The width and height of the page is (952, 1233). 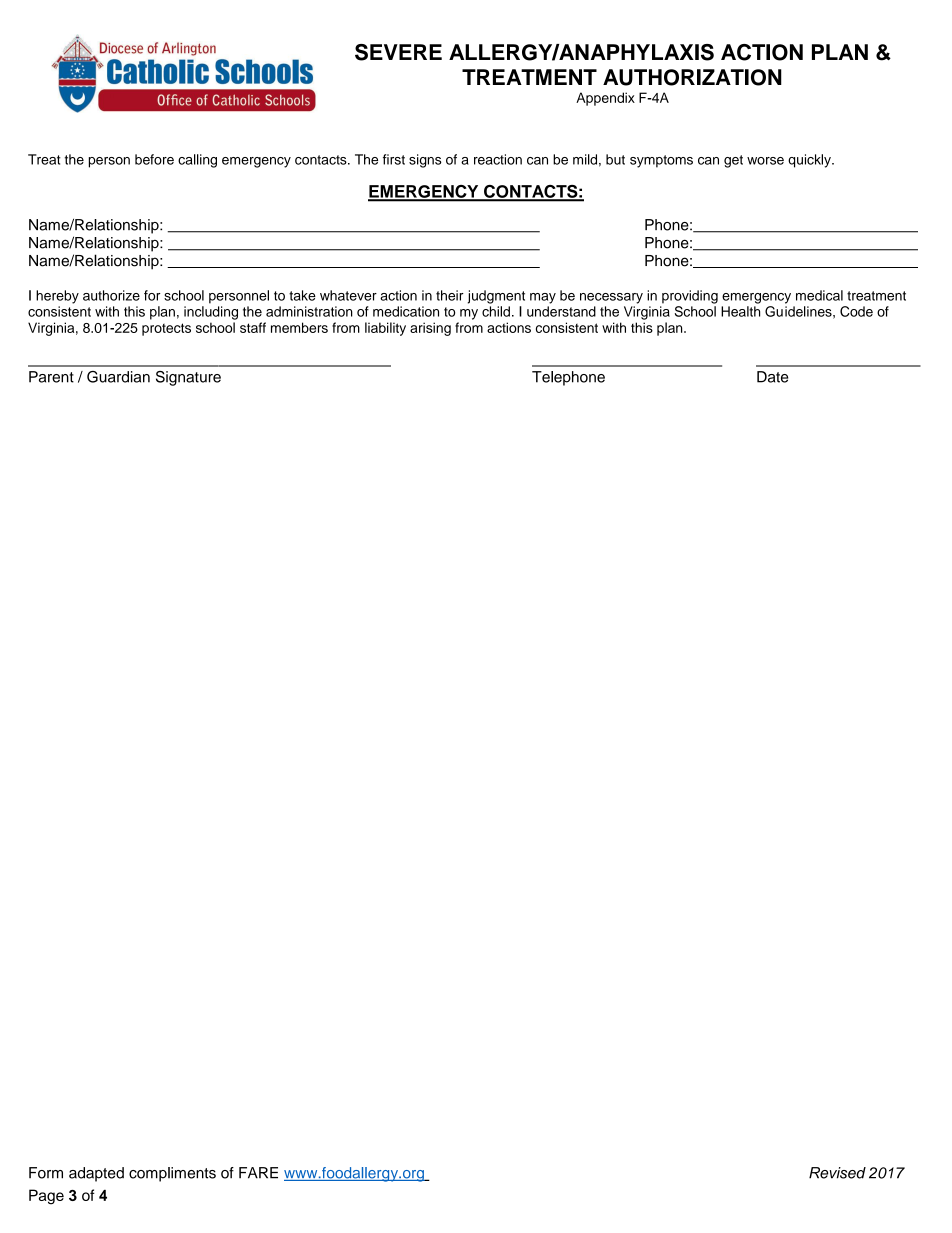 I want to click on Revised, so click(x=837, y=1173).
